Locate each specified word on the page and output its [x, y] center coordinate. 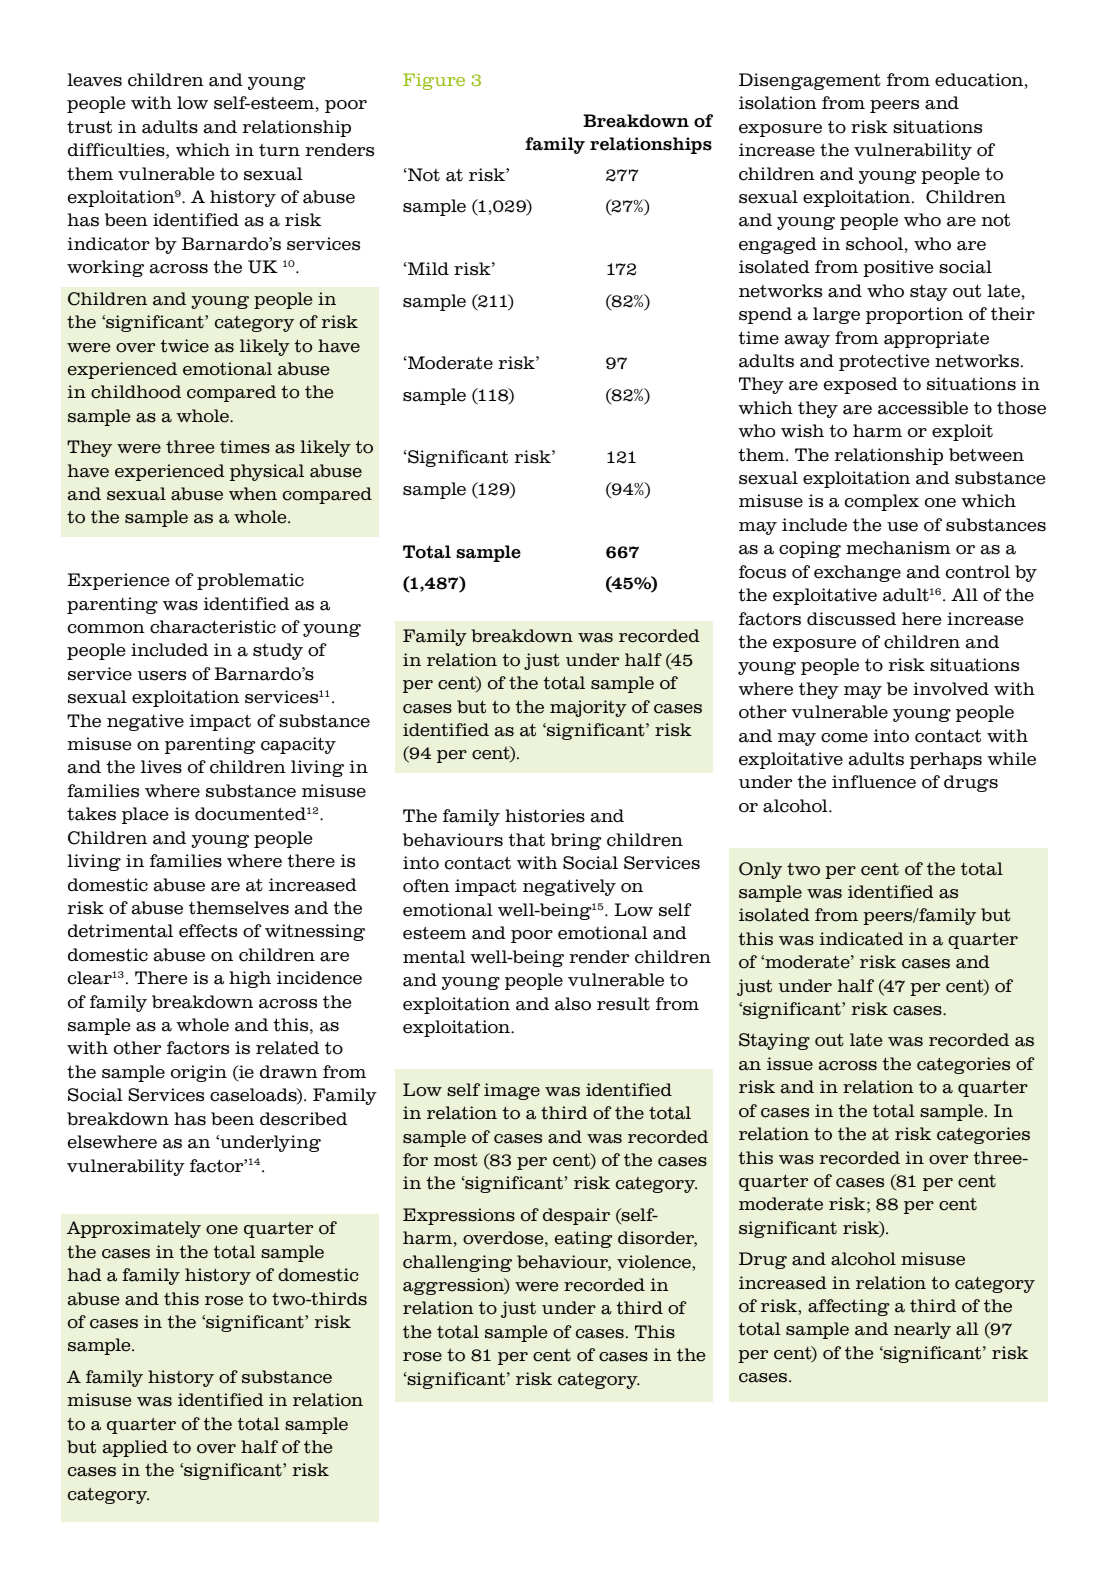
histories [545, 816]
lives [161, 767]
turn [279, 150]
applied [135, 1448]
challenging [457, 1263]
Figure [434, 81]
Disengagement [810, 81]
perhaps [946, 760]
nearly [922, 1330]
